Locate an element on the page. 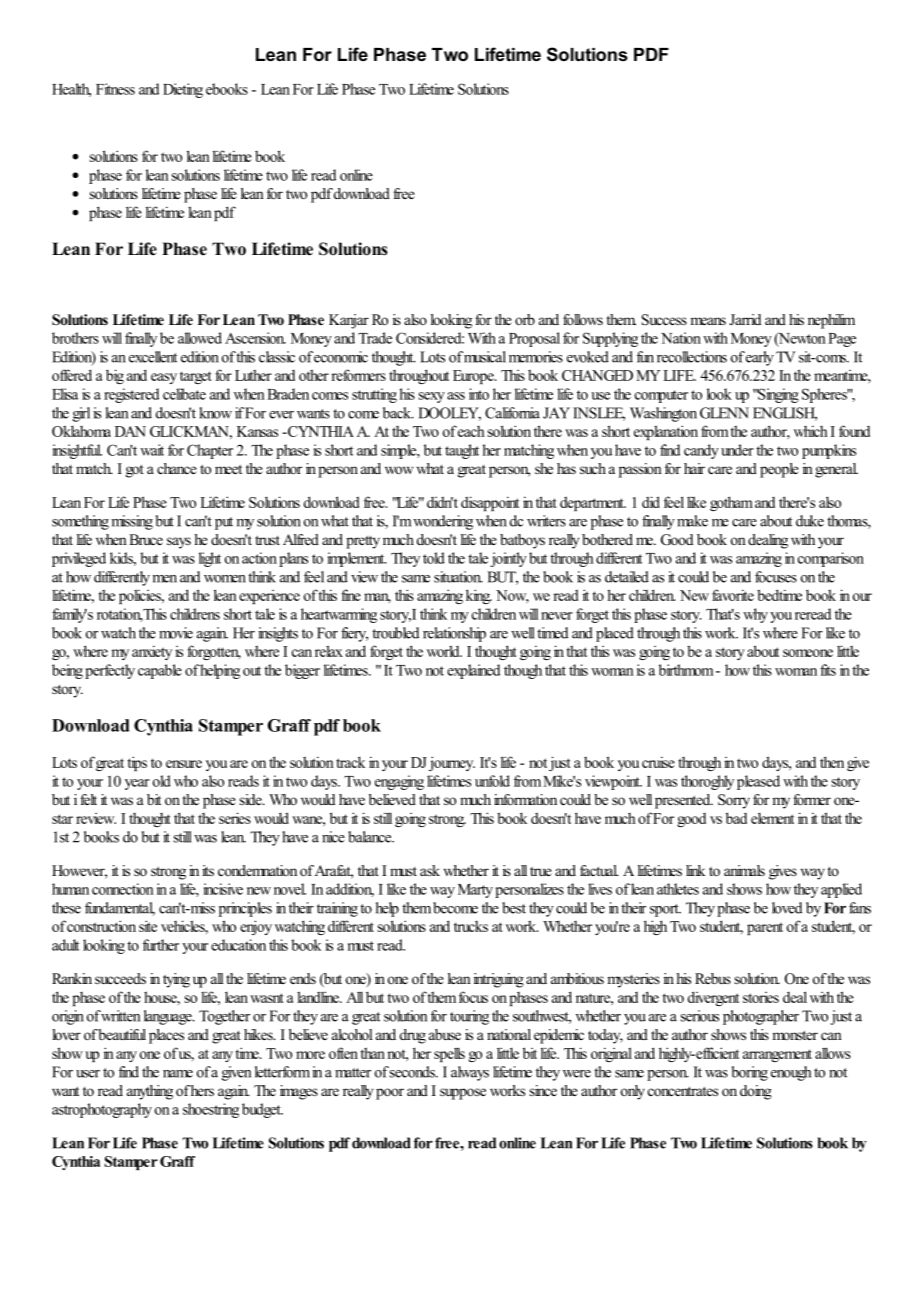  name is located at coordinates (178, 1074).
